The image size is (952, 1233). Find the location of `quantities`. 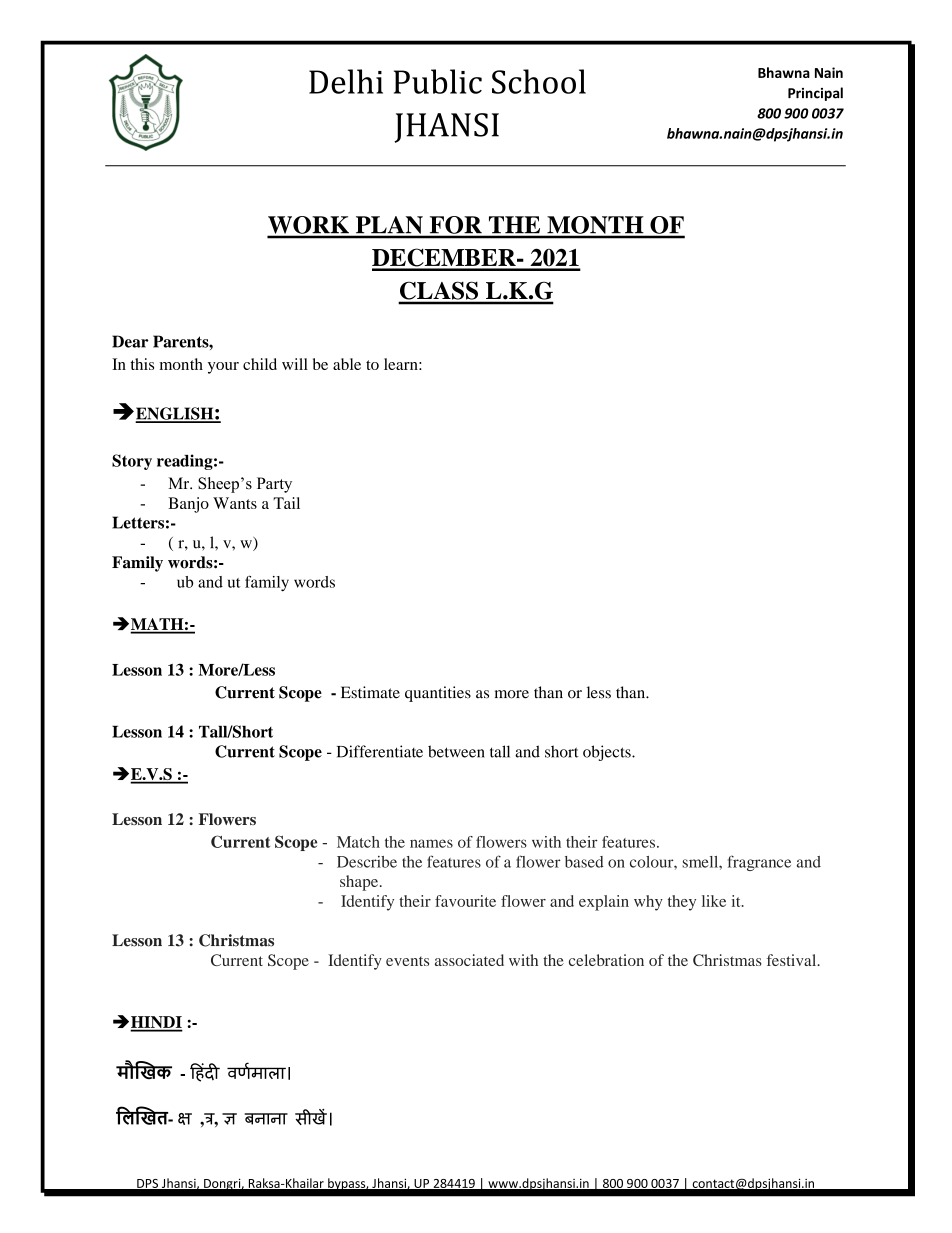

quantities is located at coordinates (438, 694).
